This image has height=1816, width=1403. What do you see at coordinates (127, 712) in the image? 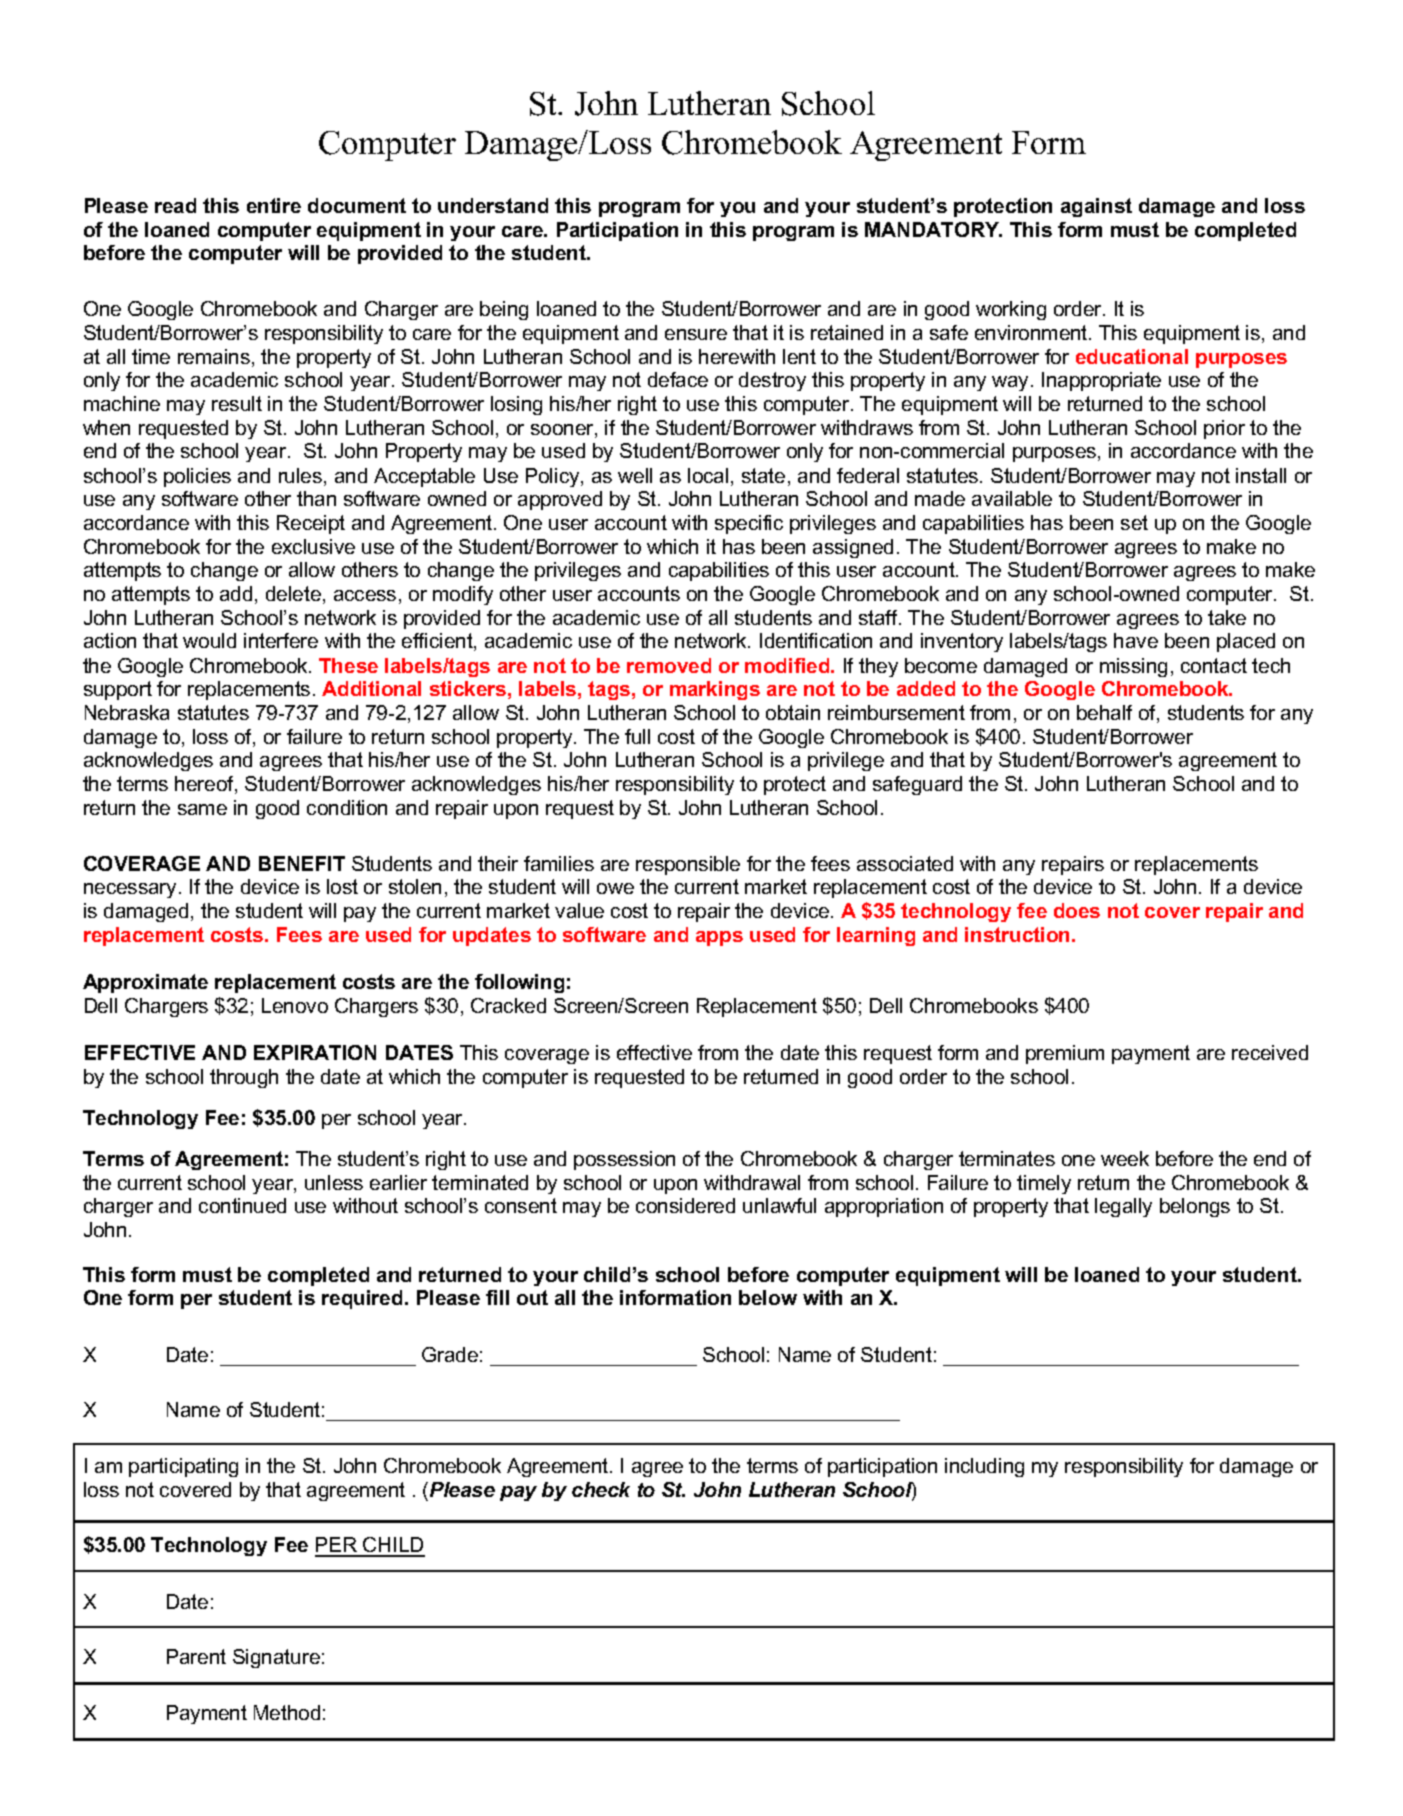
I see `Nebraska` at bounding box center [127, 712].
